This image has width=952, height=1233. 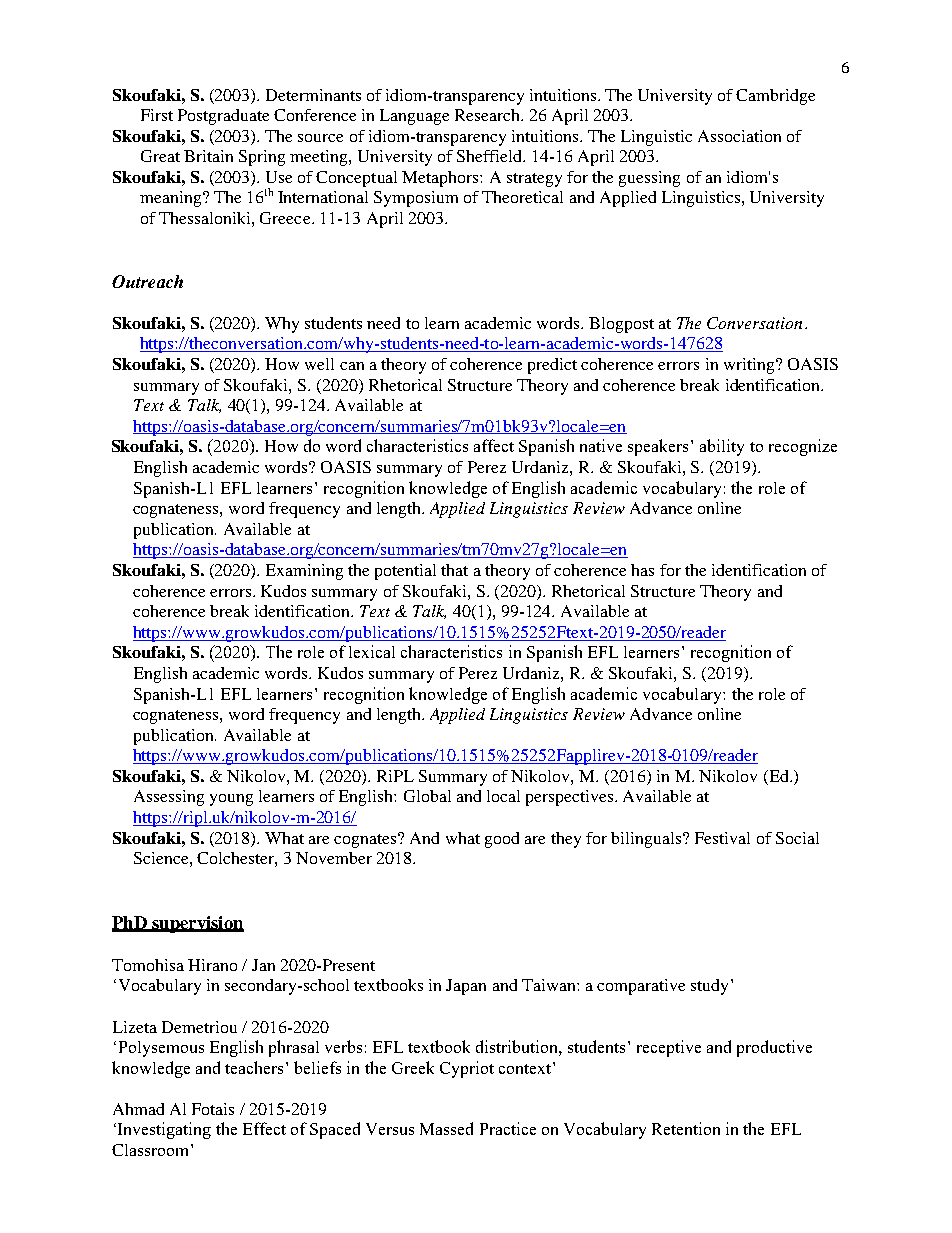 What do you see at coordinates (488, 115) in the image?
I see `Research` at bounding box center [488, 115].
